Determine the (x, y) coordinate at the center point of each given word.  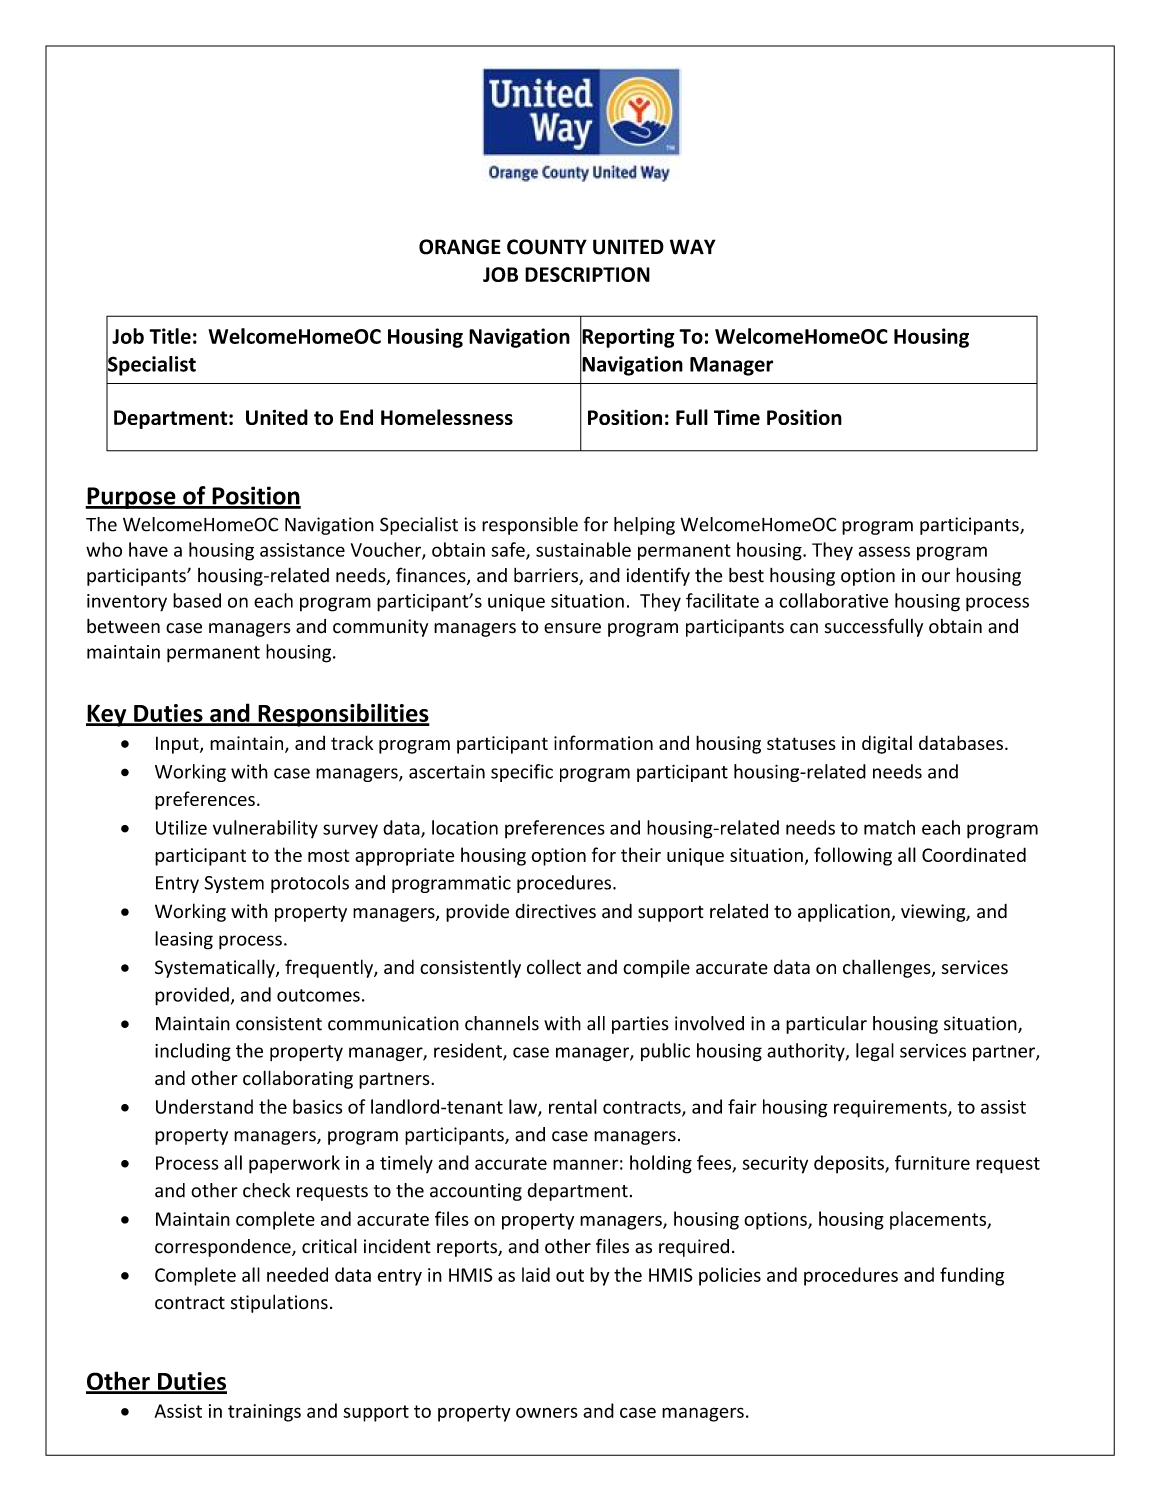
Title (170, 336)
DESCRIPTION (587, 274)
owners (546, 1412)
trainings (264, 1413)
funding (972, 1276)
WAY (693, 247)
